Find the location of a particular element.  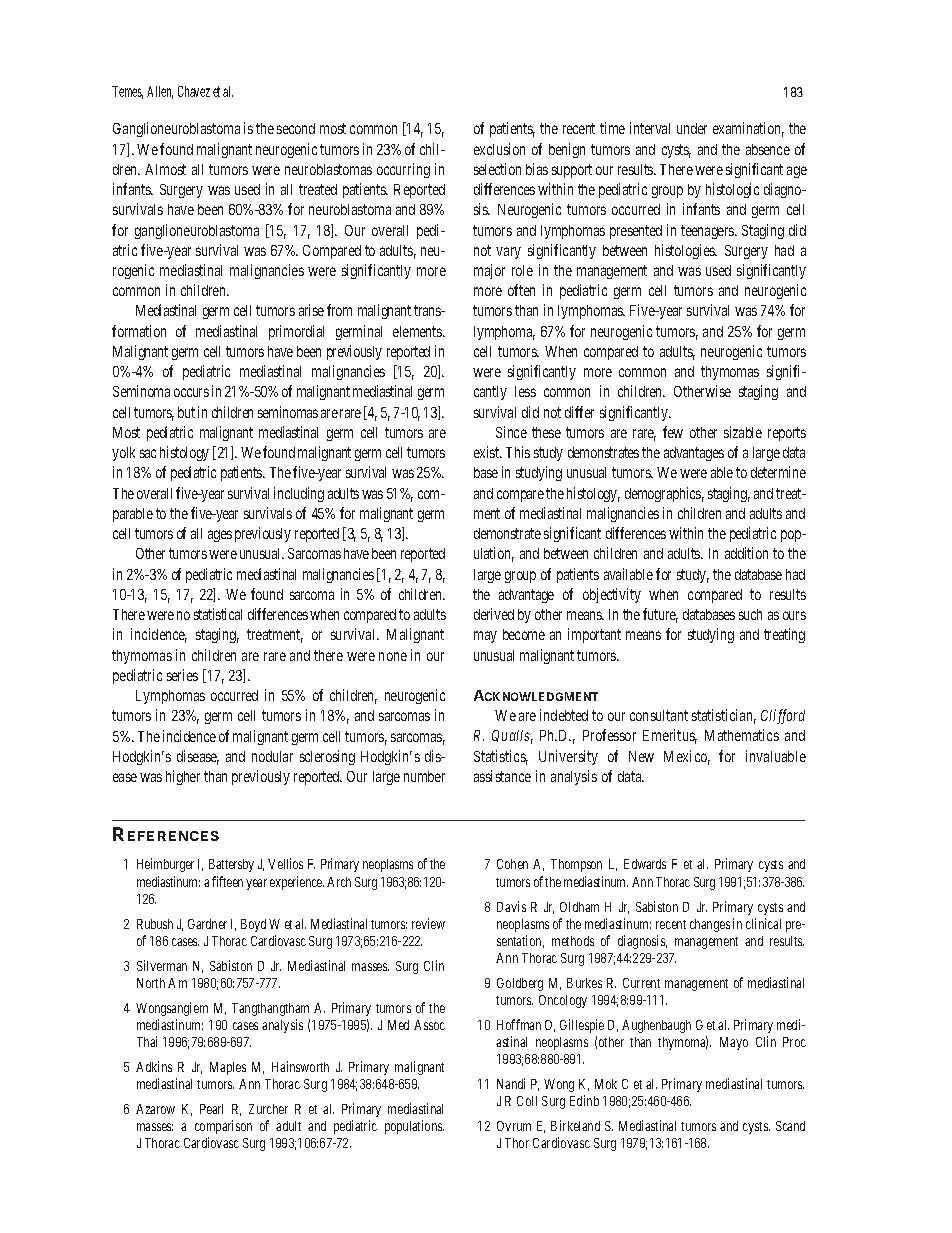

exclusion is located at coordinates (499, 149).
